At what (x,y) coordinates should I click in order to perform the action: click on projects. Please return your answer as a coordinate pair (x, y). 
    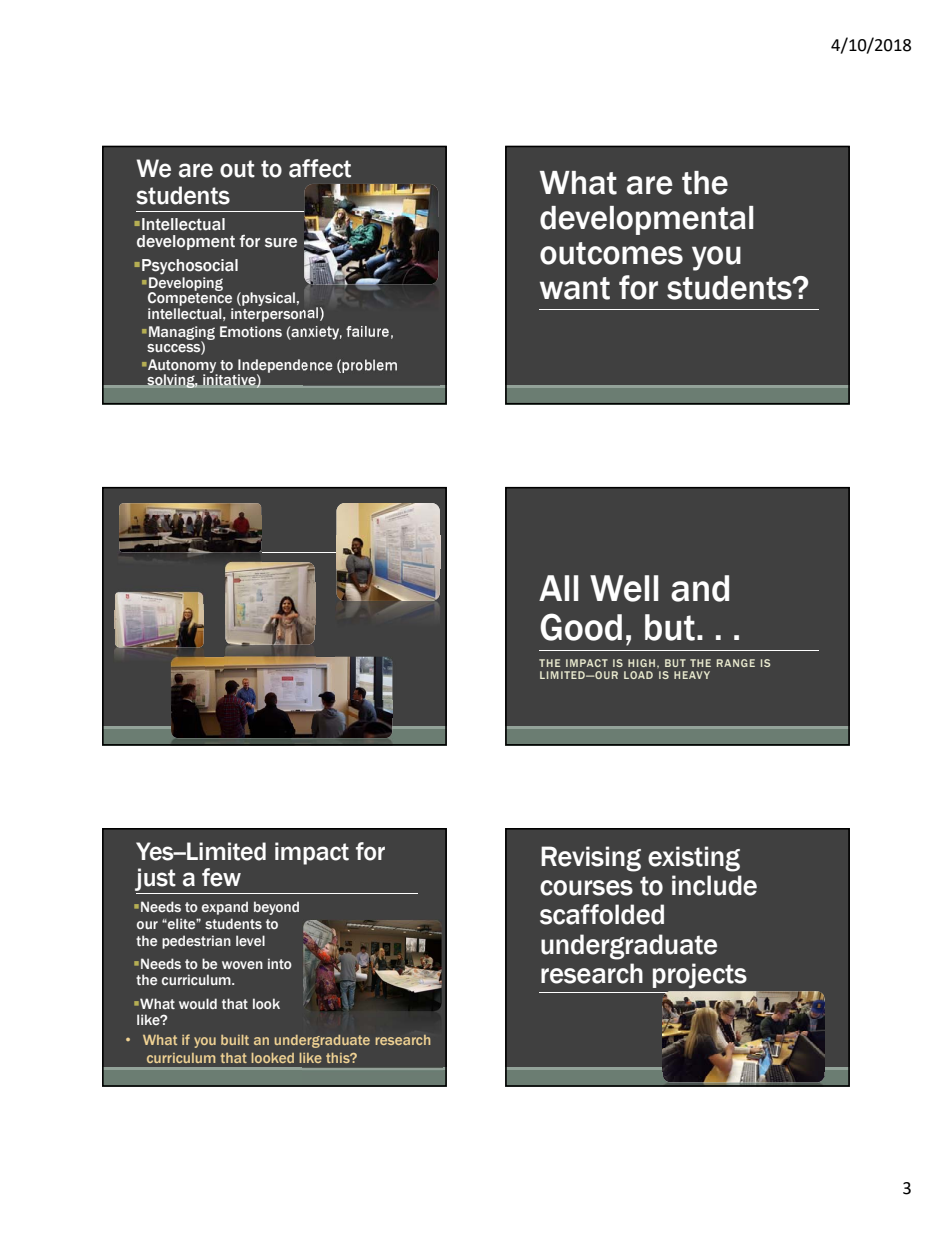
    Looking at the image, I should click on (700, 976).
